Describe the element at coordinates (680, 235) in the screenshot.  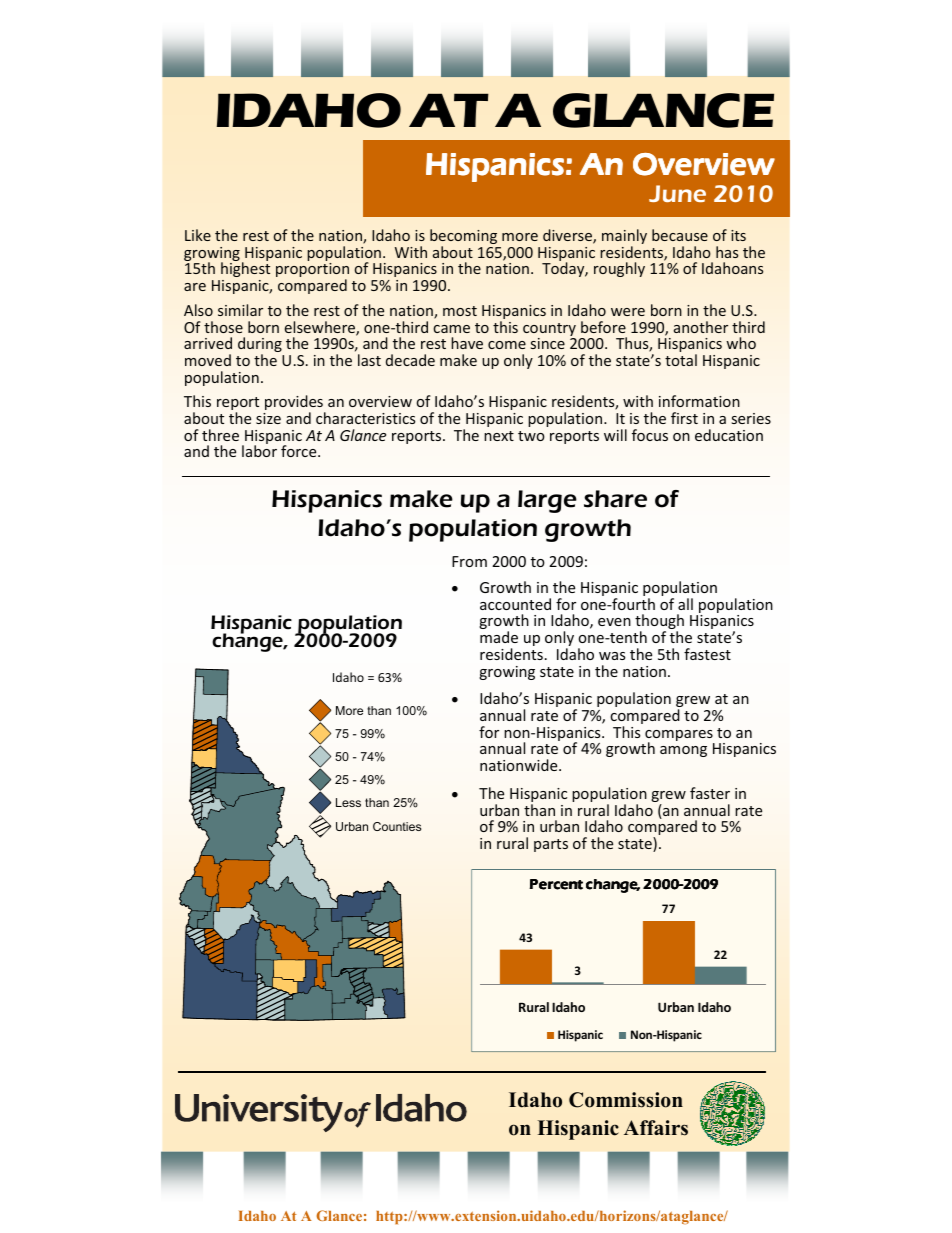
I see `because` at that location.
